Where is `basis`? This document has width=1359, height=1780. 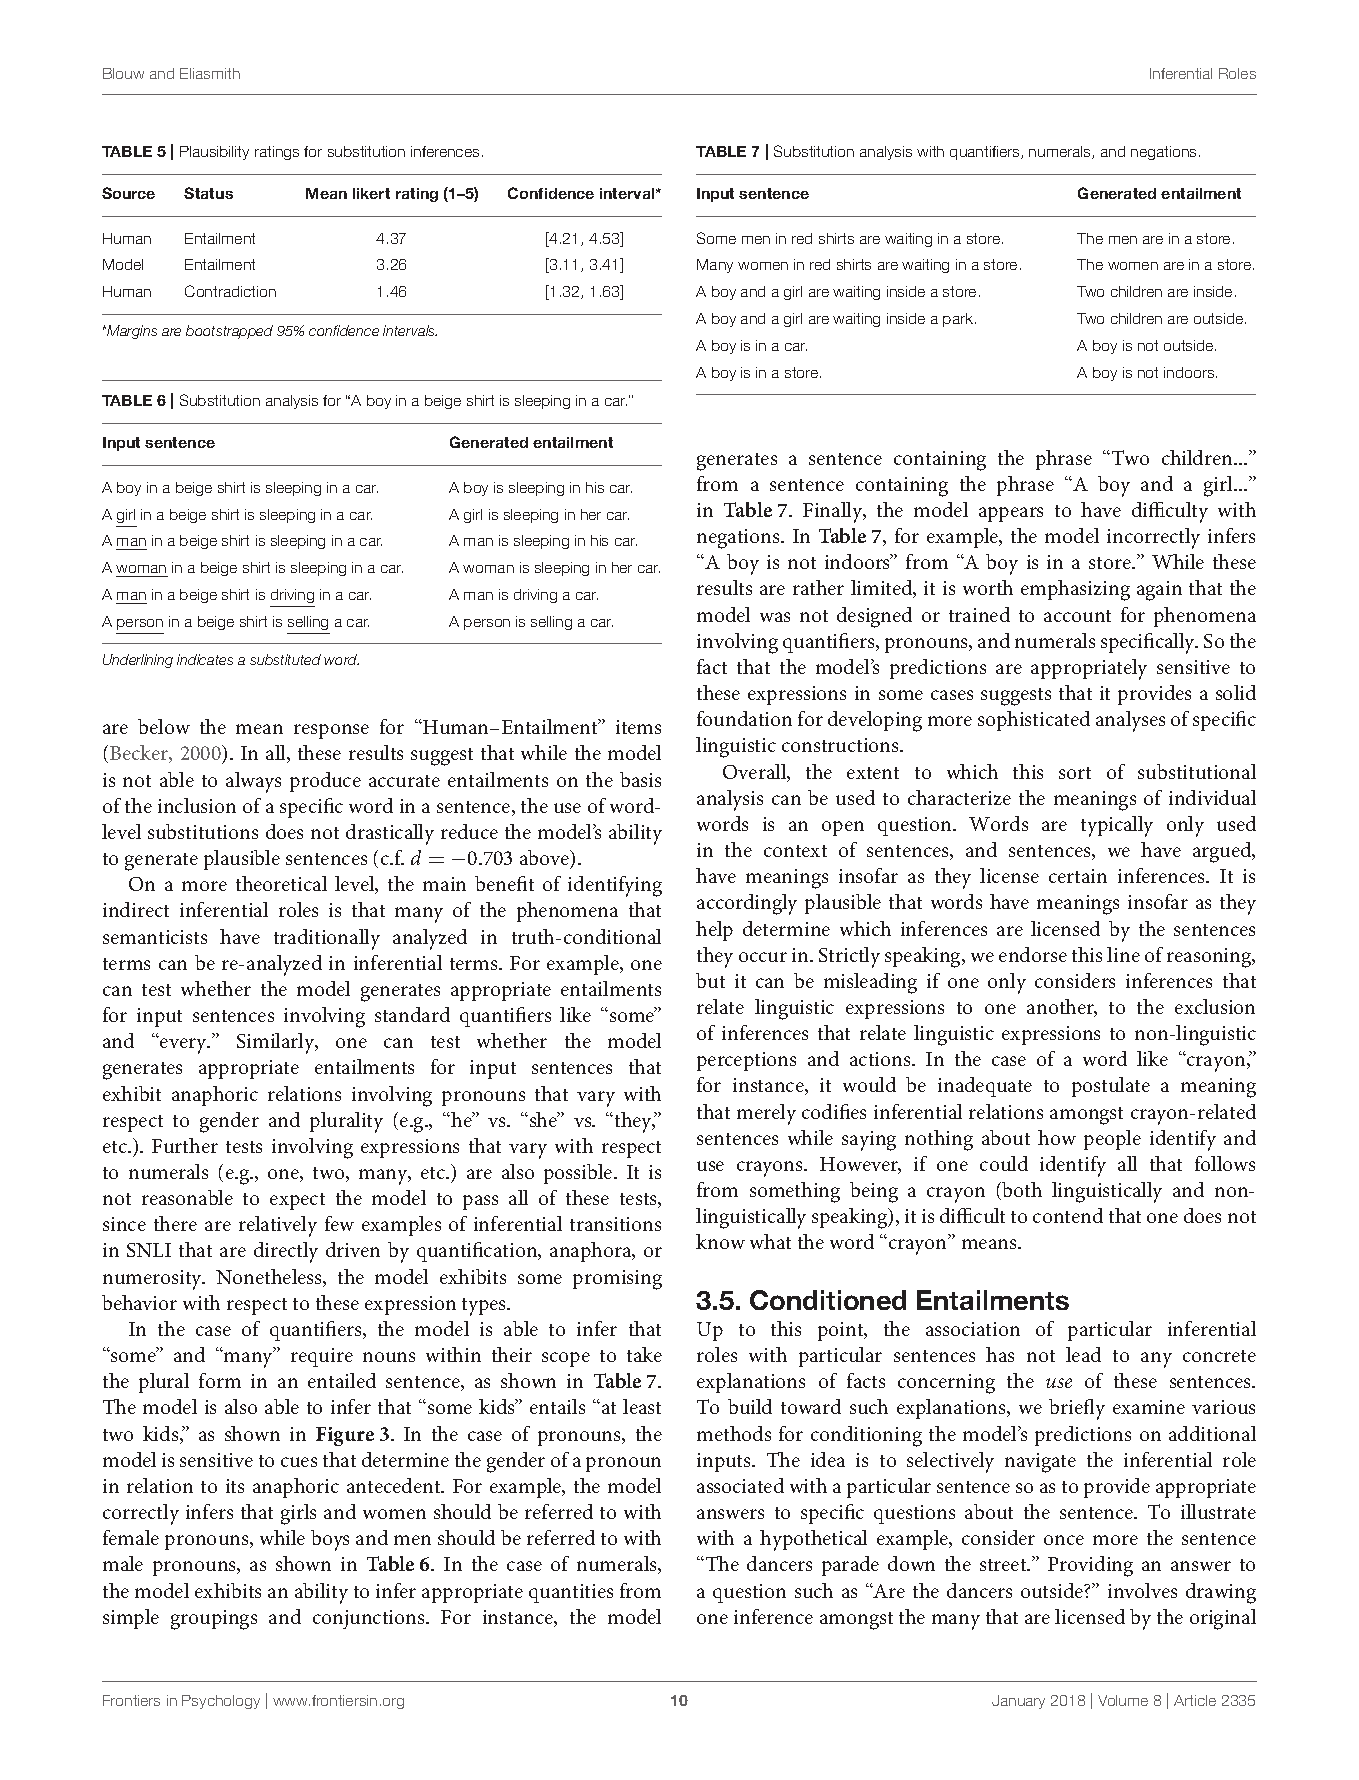
basis is located at coordinates (640, 779).
